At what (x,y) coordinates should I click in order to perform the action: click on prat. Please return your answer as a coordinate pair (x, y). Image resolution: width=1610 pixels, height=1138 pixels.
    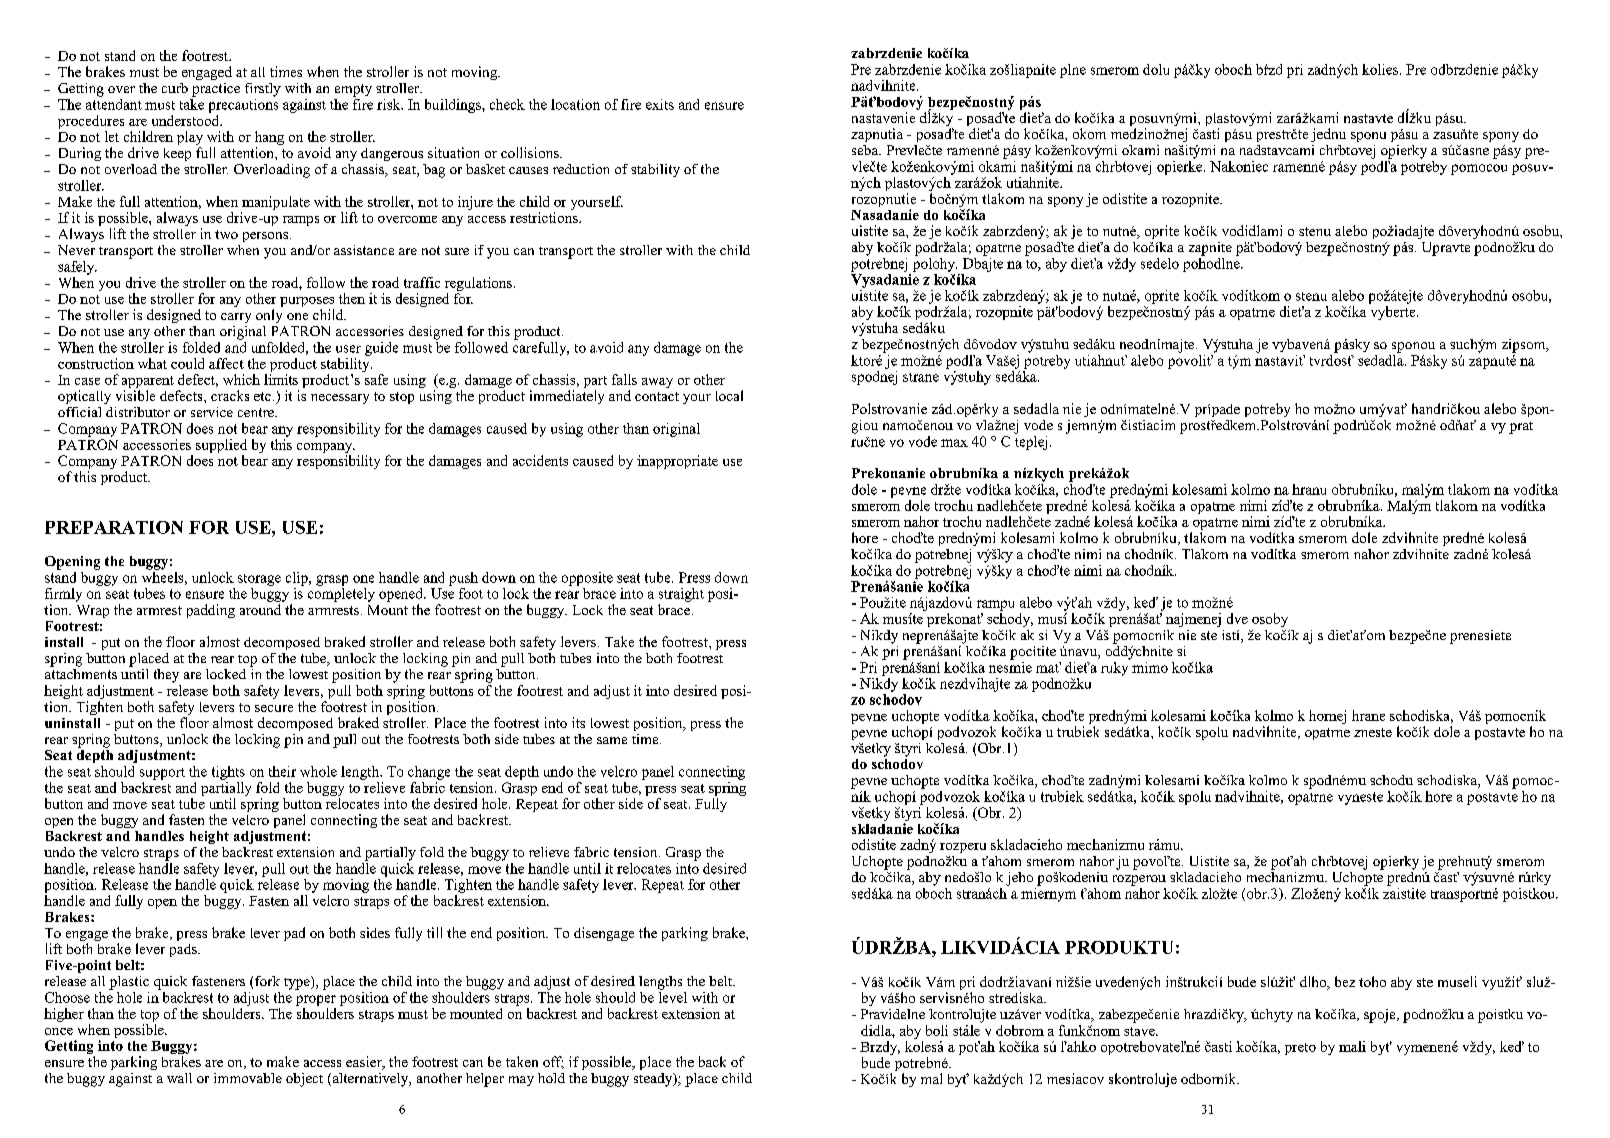
    Looking at the image, I should click on (1521, 428).
